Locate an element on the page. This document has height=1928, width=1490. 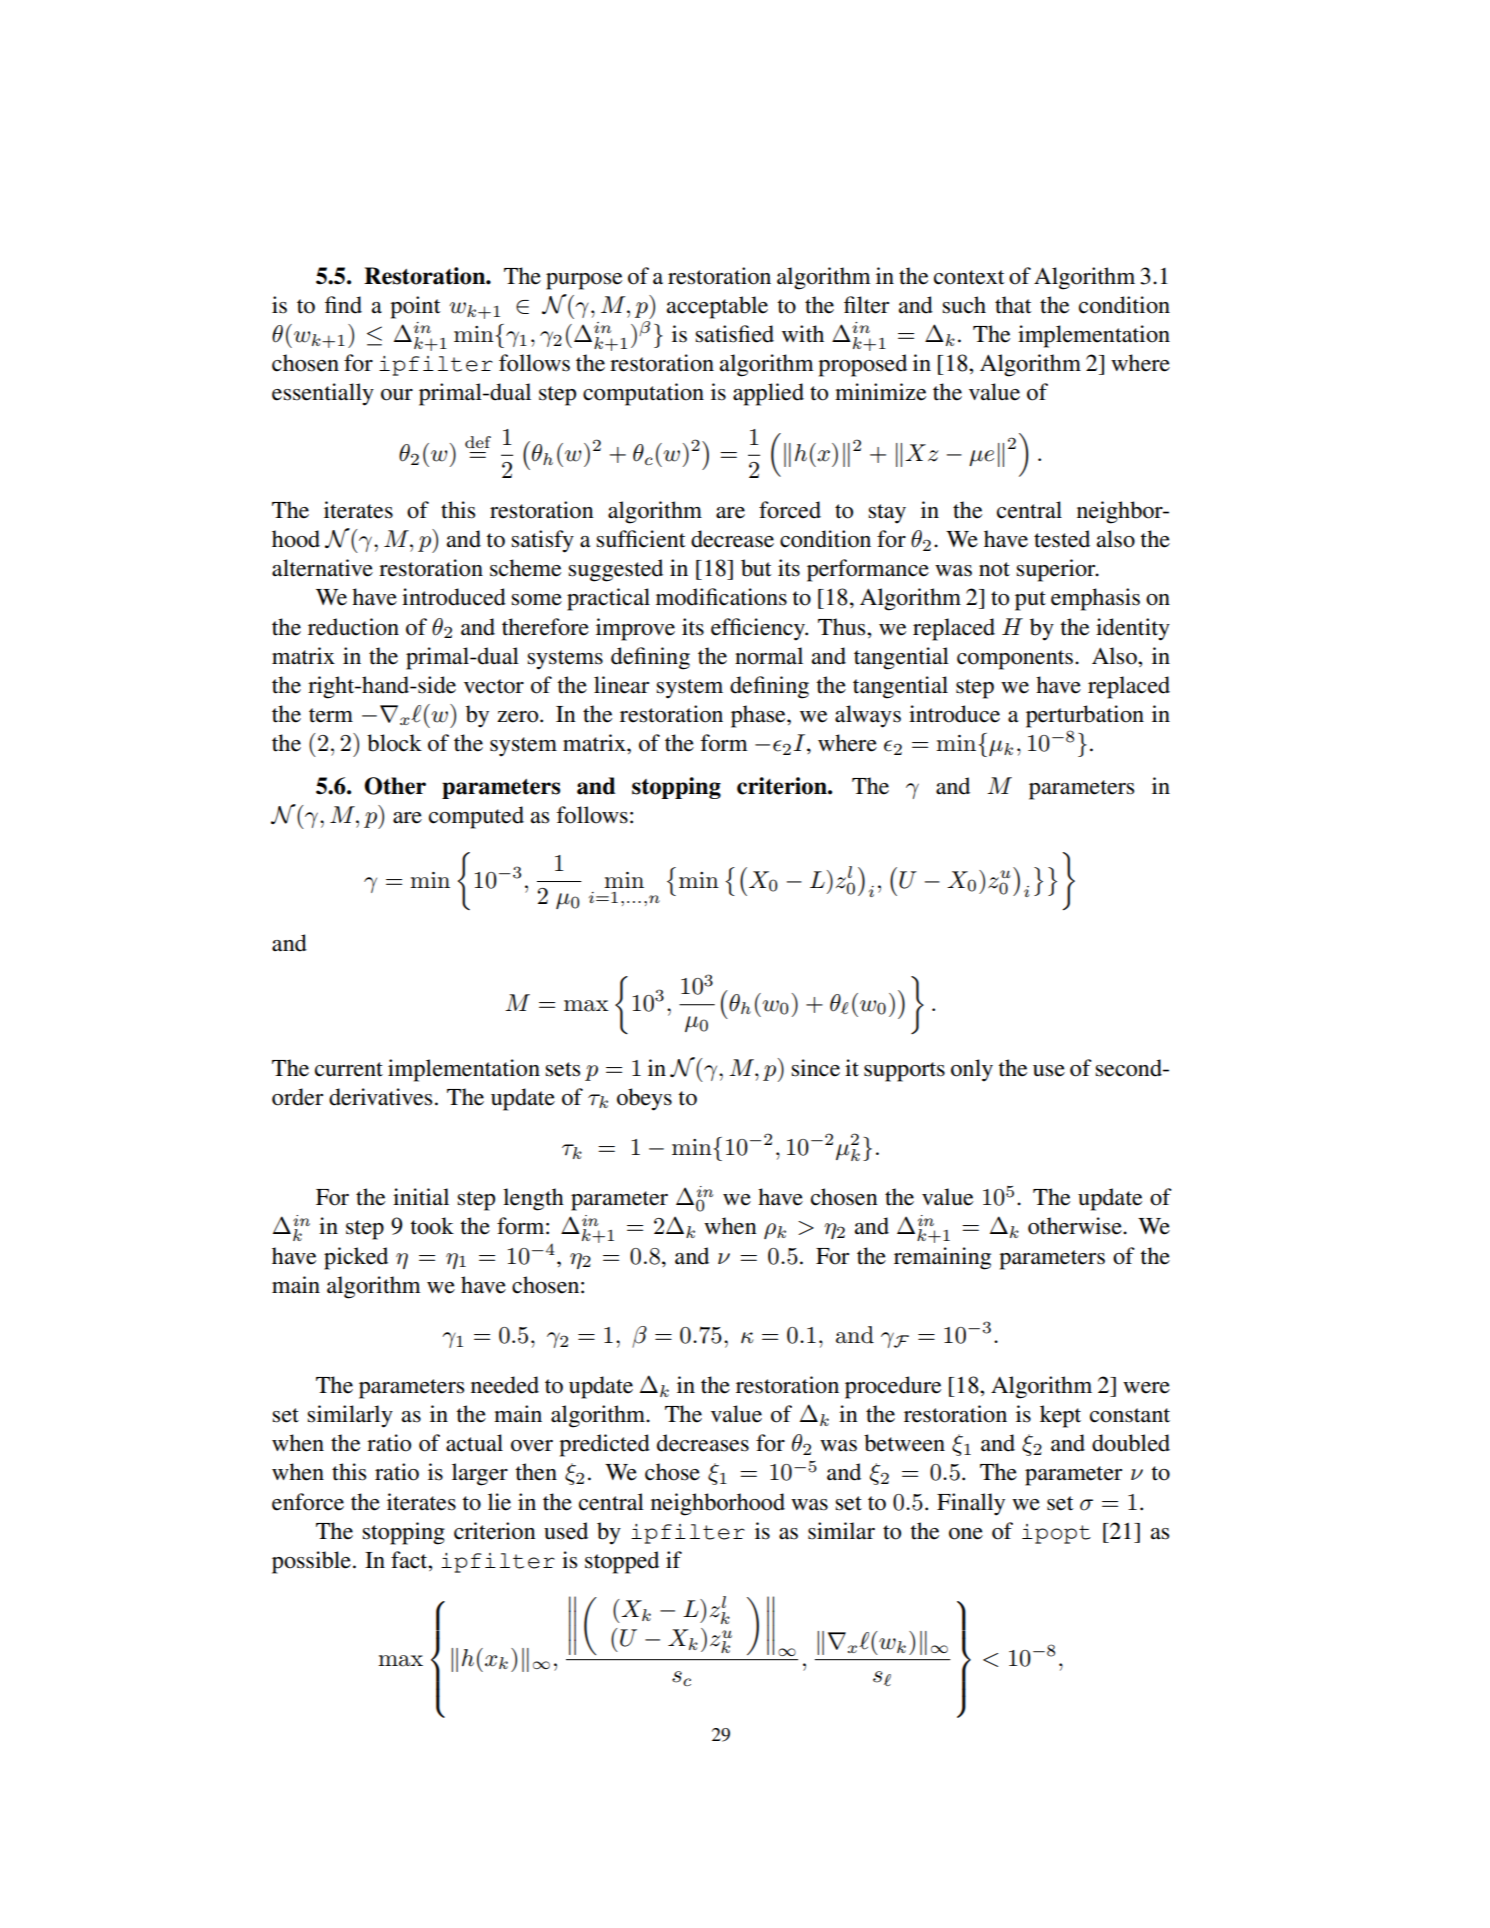
point is located at coordinates (415, 307).
